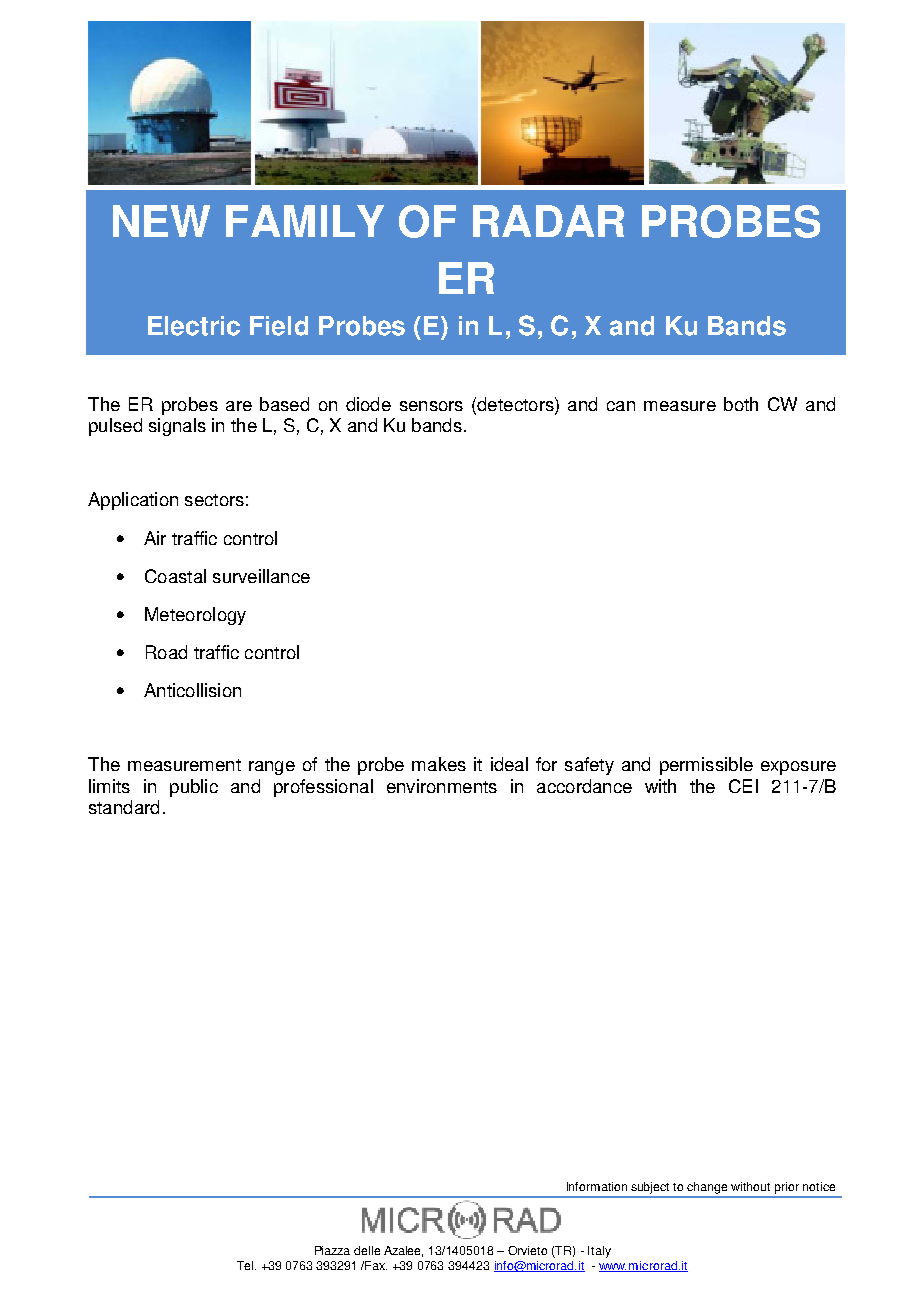 The width and height of the screenshot is (924, 1308). What do you see at coordinates (161, 221) in the screenshot?
I see `NEW` at bounding box center [161, 221].
